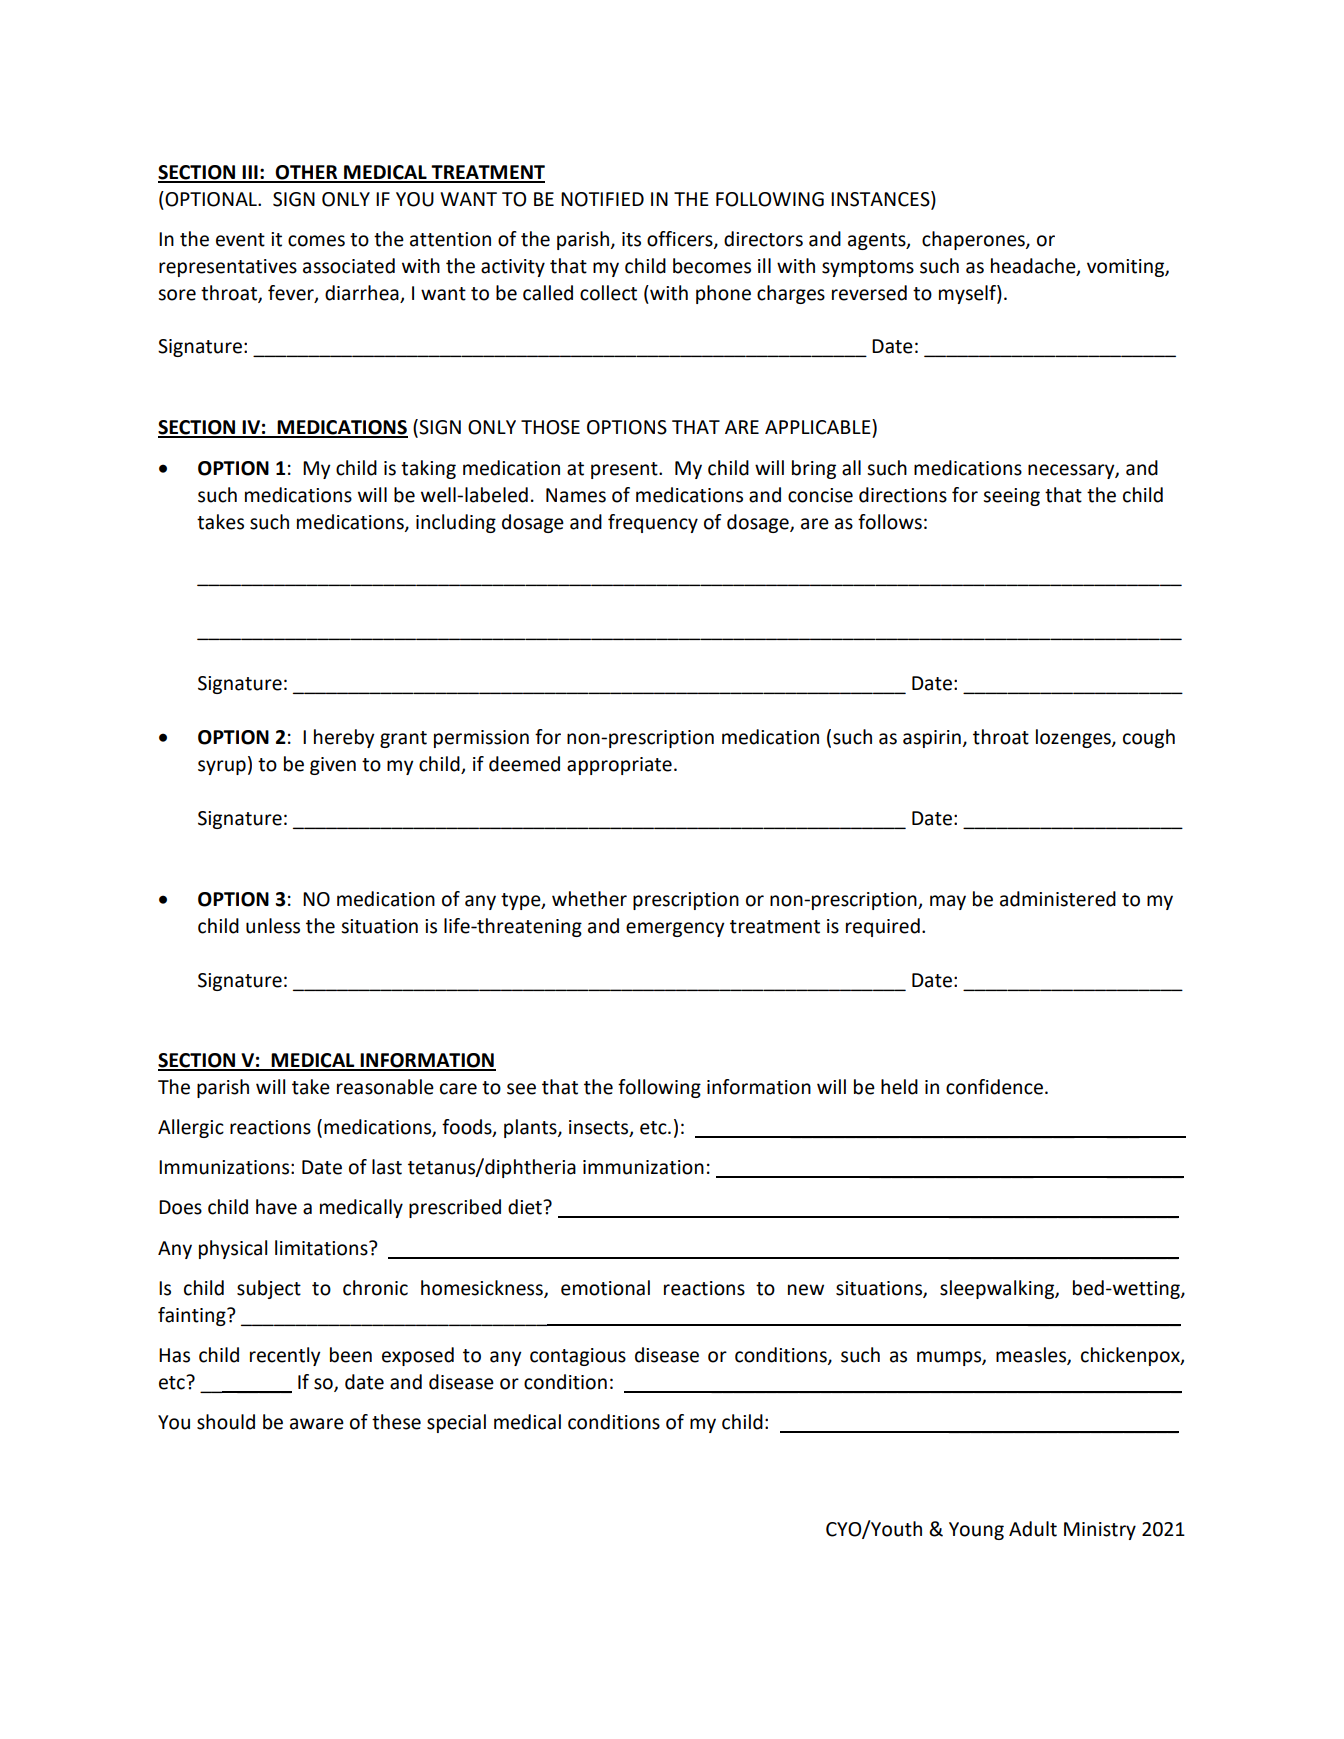 The width and height of the screenshot is (1344, 1739). What do you see at coordinates (681, 240) in the screenshot?
I see `officers` at bounding box center [681, 240].
